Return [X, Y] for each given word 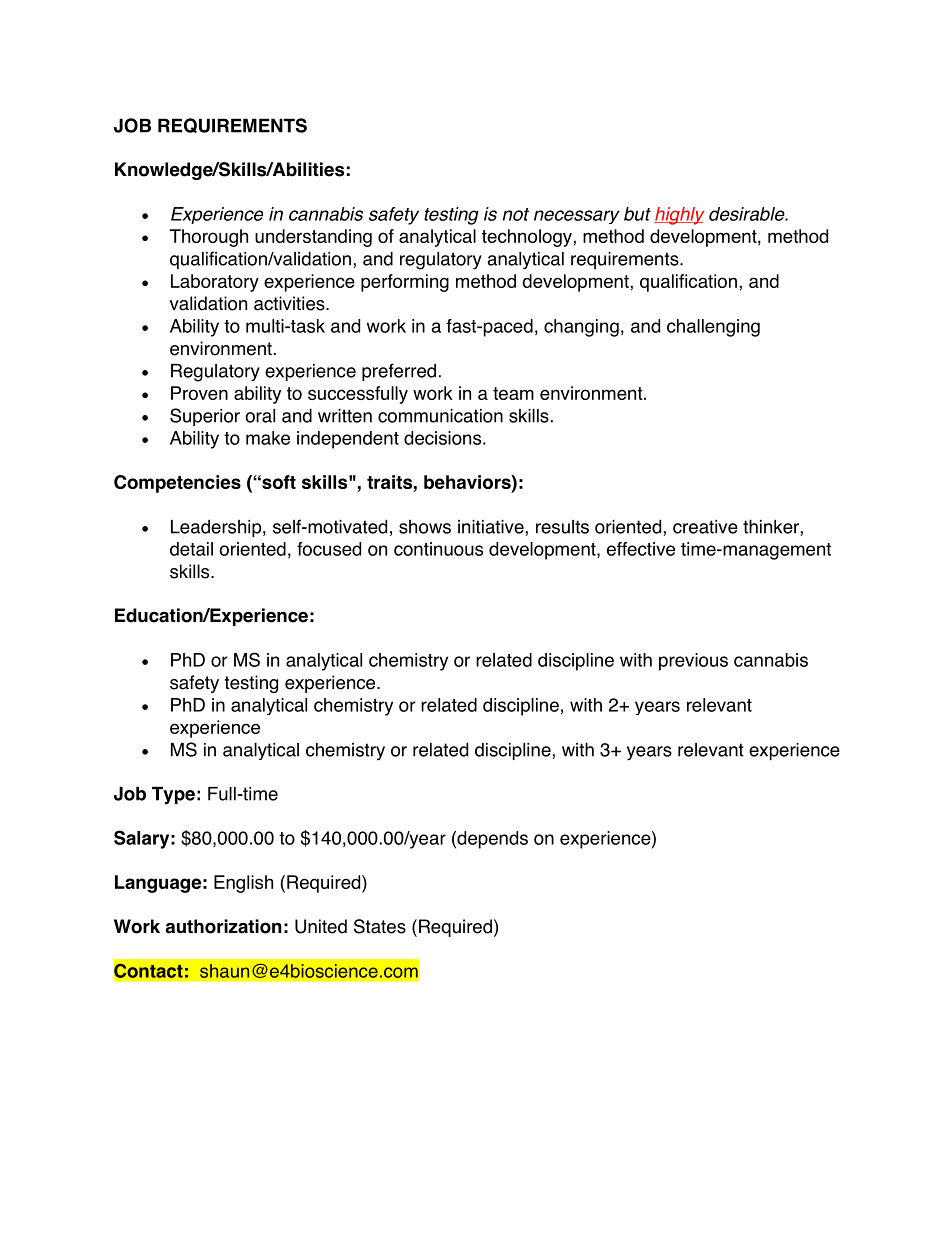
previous [693, 662]
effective [641, 549]
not [516, 214]
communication [440, 416]
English [243, 884]
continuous [438, 549]
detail [191, 549]
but [637, 214]
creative [705, 527]
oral [260, 416]
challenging [713, 328]
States [380, 926]
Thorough [209, 238]
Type [173, 795]
